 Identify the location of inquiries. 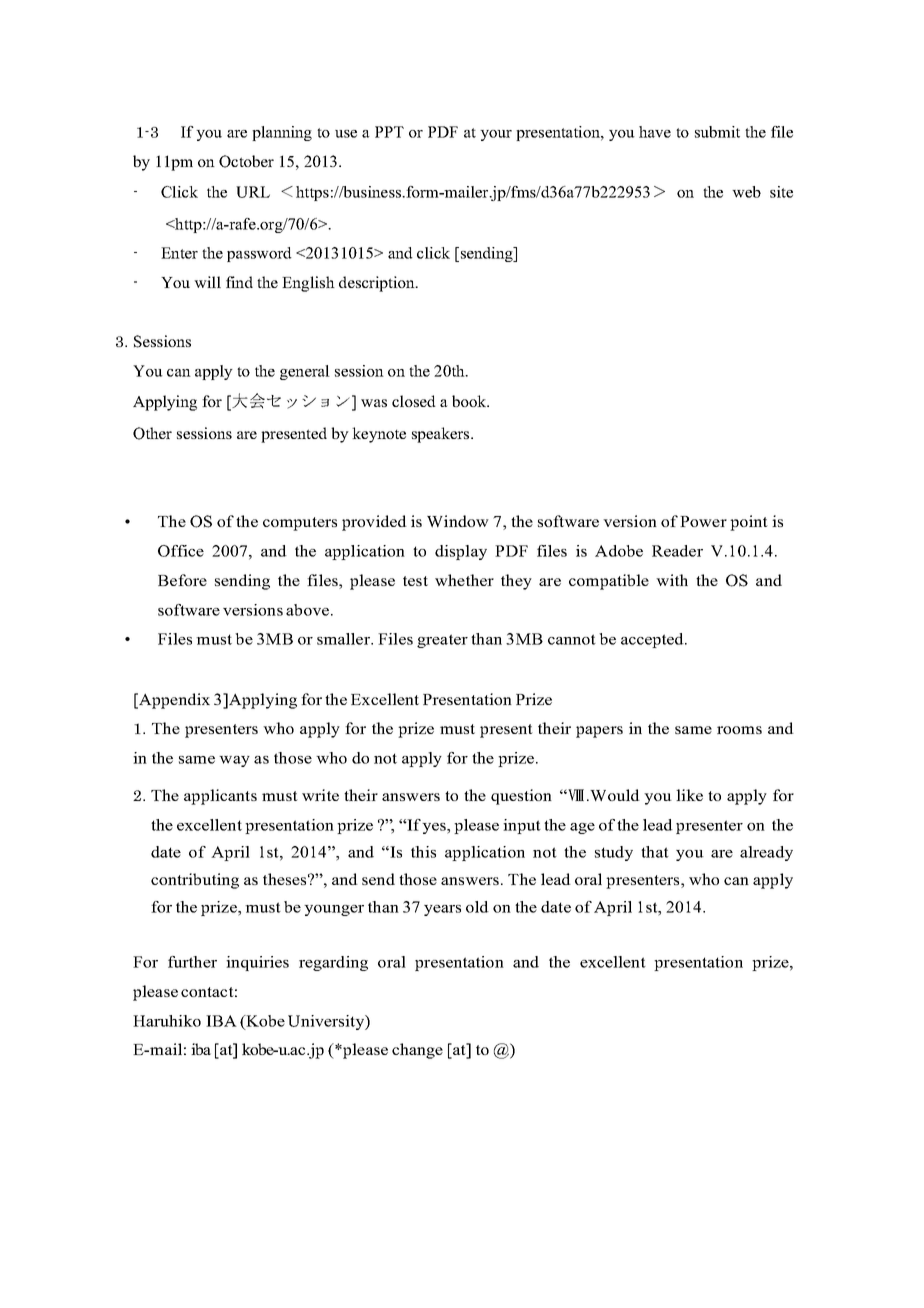
(257, 963).
